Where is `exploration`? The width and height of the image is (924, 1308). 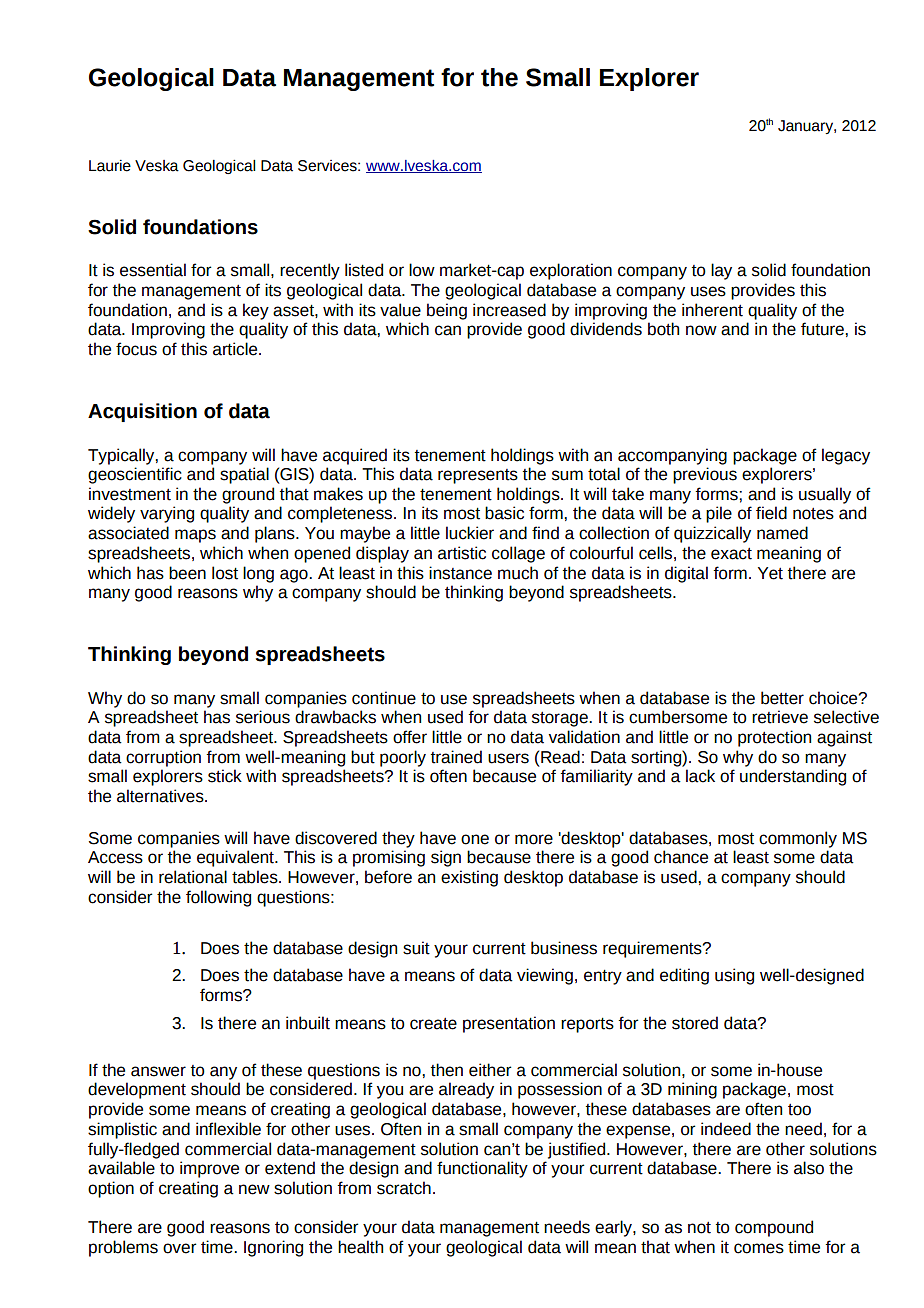
exploration is located at coordinates (571, 271).
